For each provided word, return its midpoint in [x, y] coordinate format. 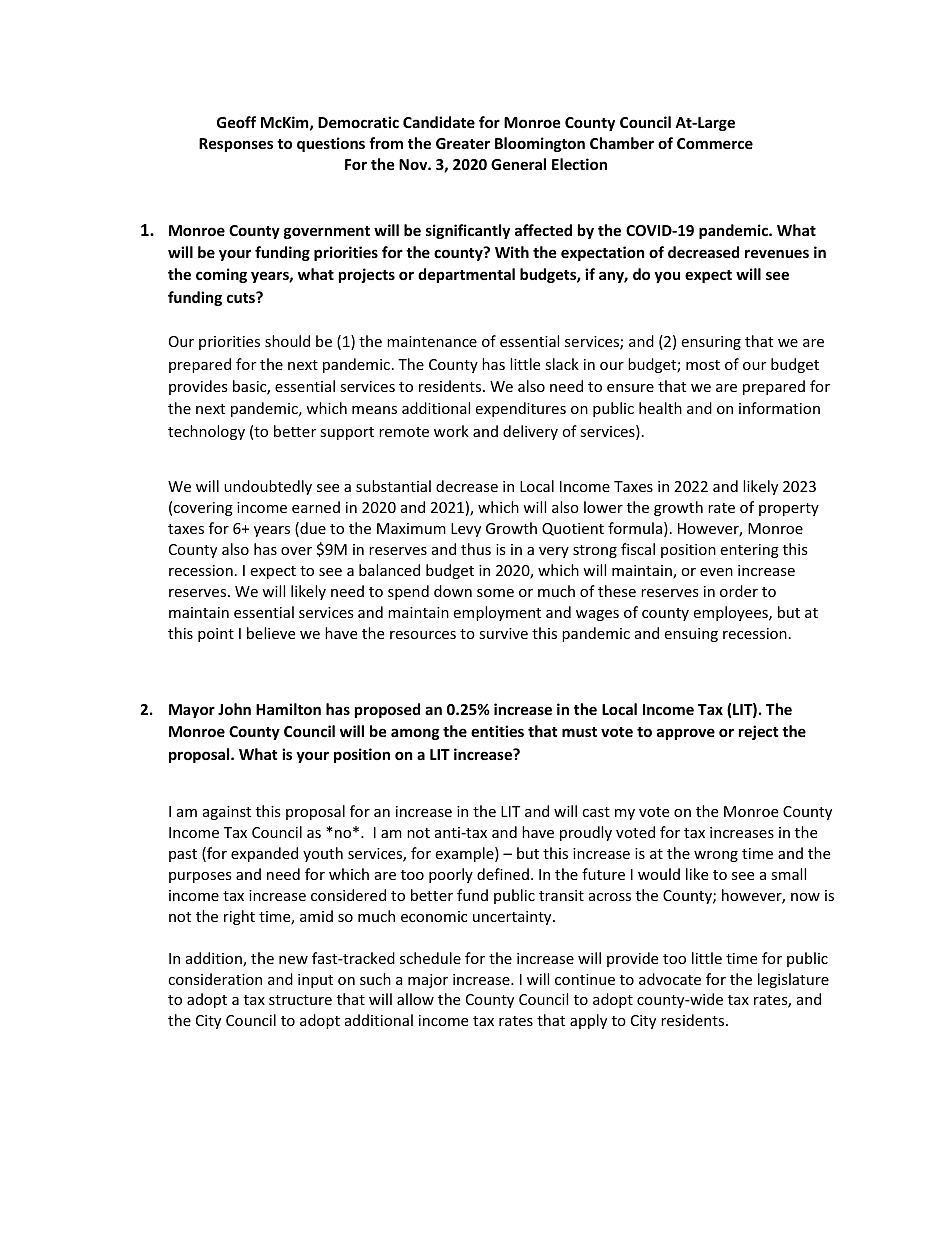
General [518, 164]
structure [300, 1000]
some [495, 593]
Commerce [715, 143]
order [739, 591]
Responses [236, 145]
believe [271, 633]
